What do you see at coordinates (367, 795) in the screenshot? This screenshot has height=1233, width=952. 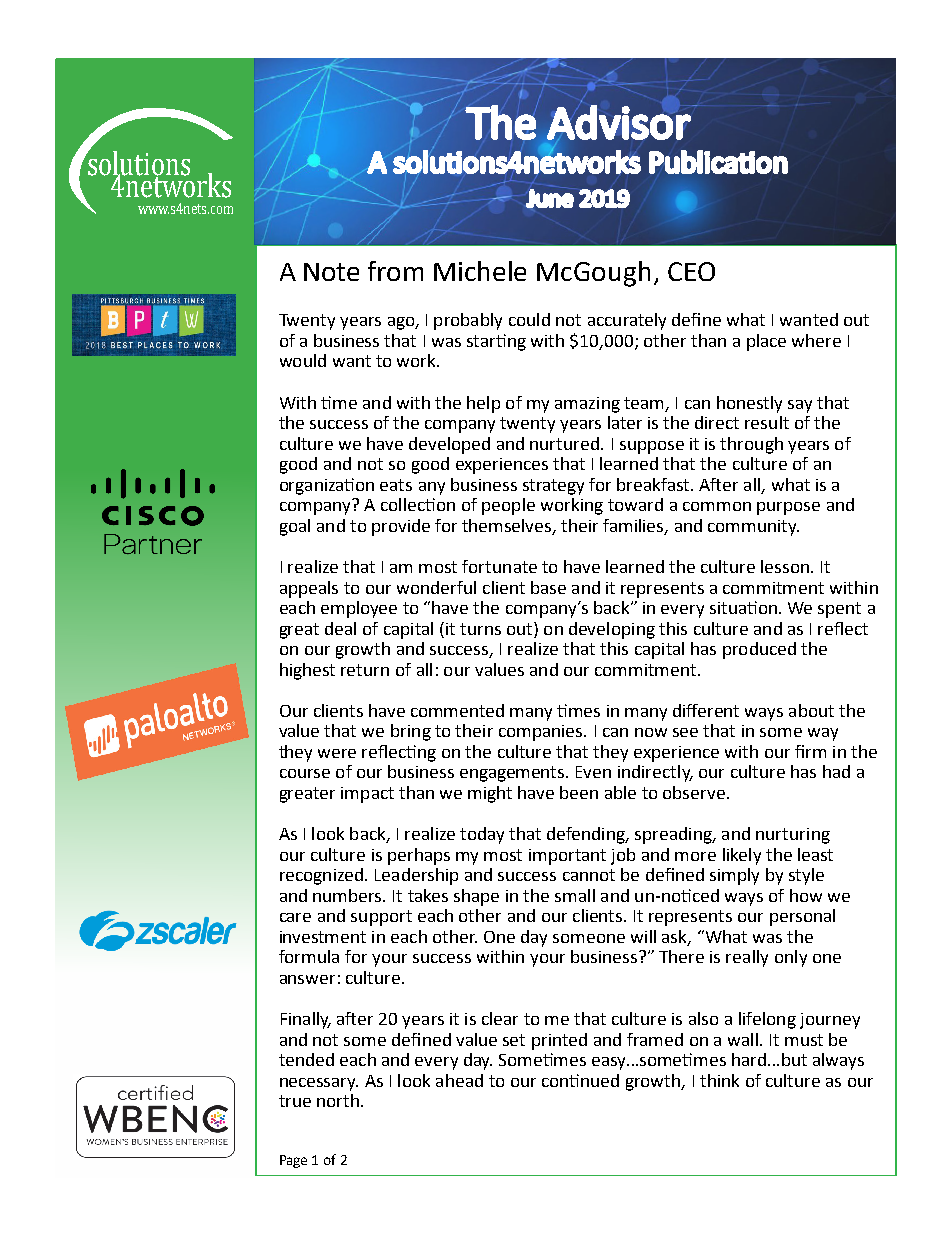 I see `impact` at bounding box center [367, 795].
